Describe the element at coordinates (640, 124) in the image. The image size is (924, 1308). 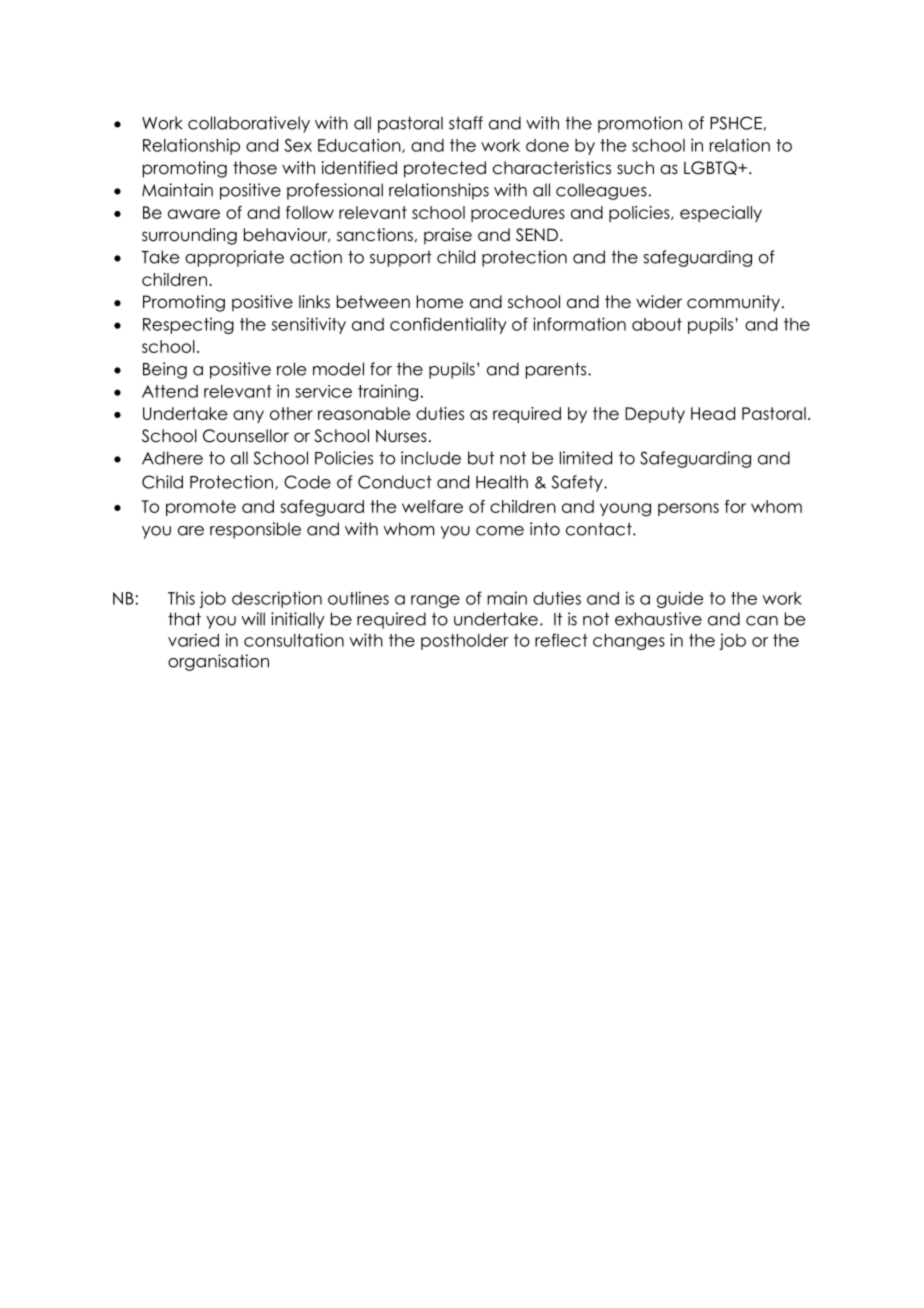
I see `promotion` at that location.
